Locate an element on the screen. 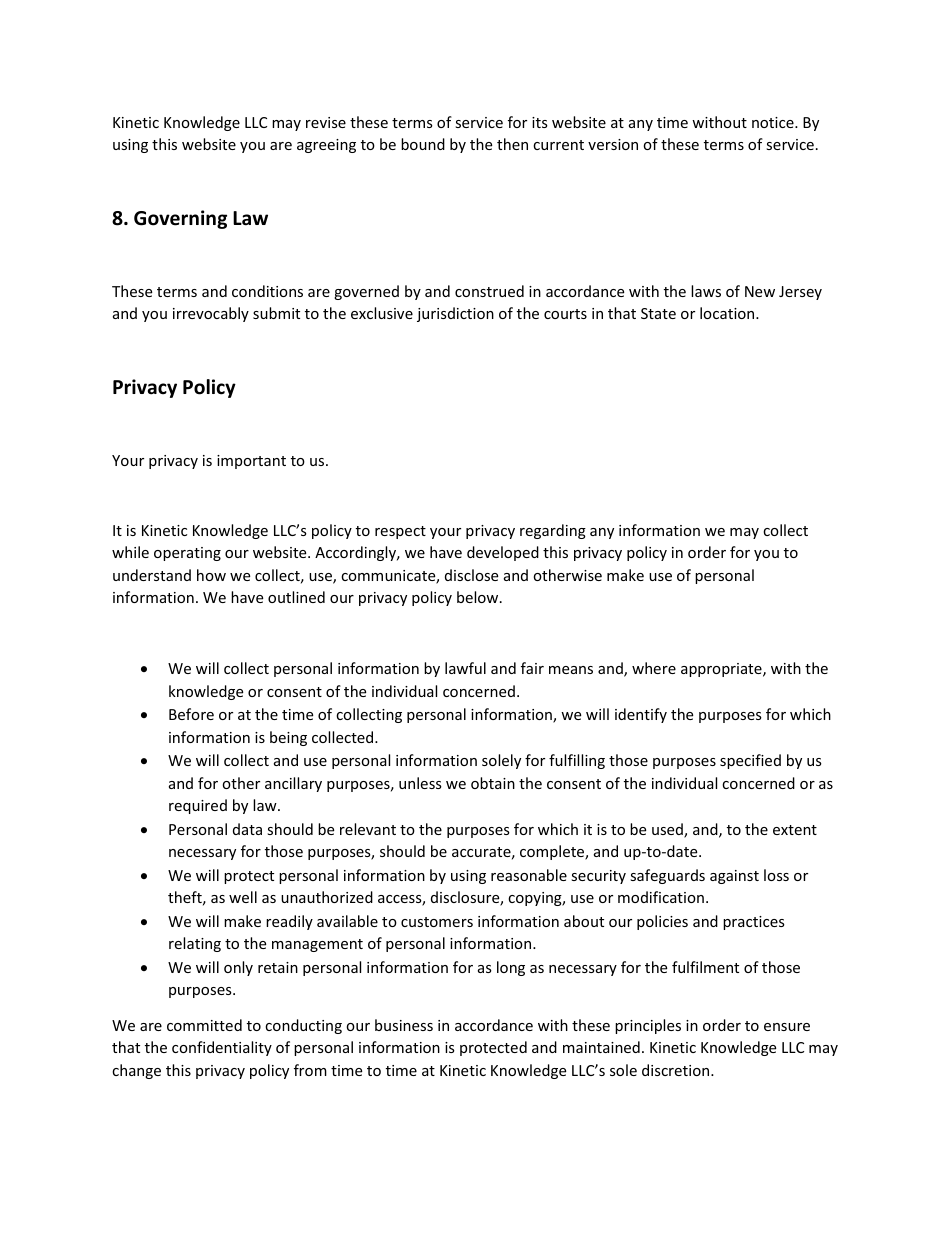 This screenshot has width=952, height=1233. notice is located at coordinates (774, 122).
